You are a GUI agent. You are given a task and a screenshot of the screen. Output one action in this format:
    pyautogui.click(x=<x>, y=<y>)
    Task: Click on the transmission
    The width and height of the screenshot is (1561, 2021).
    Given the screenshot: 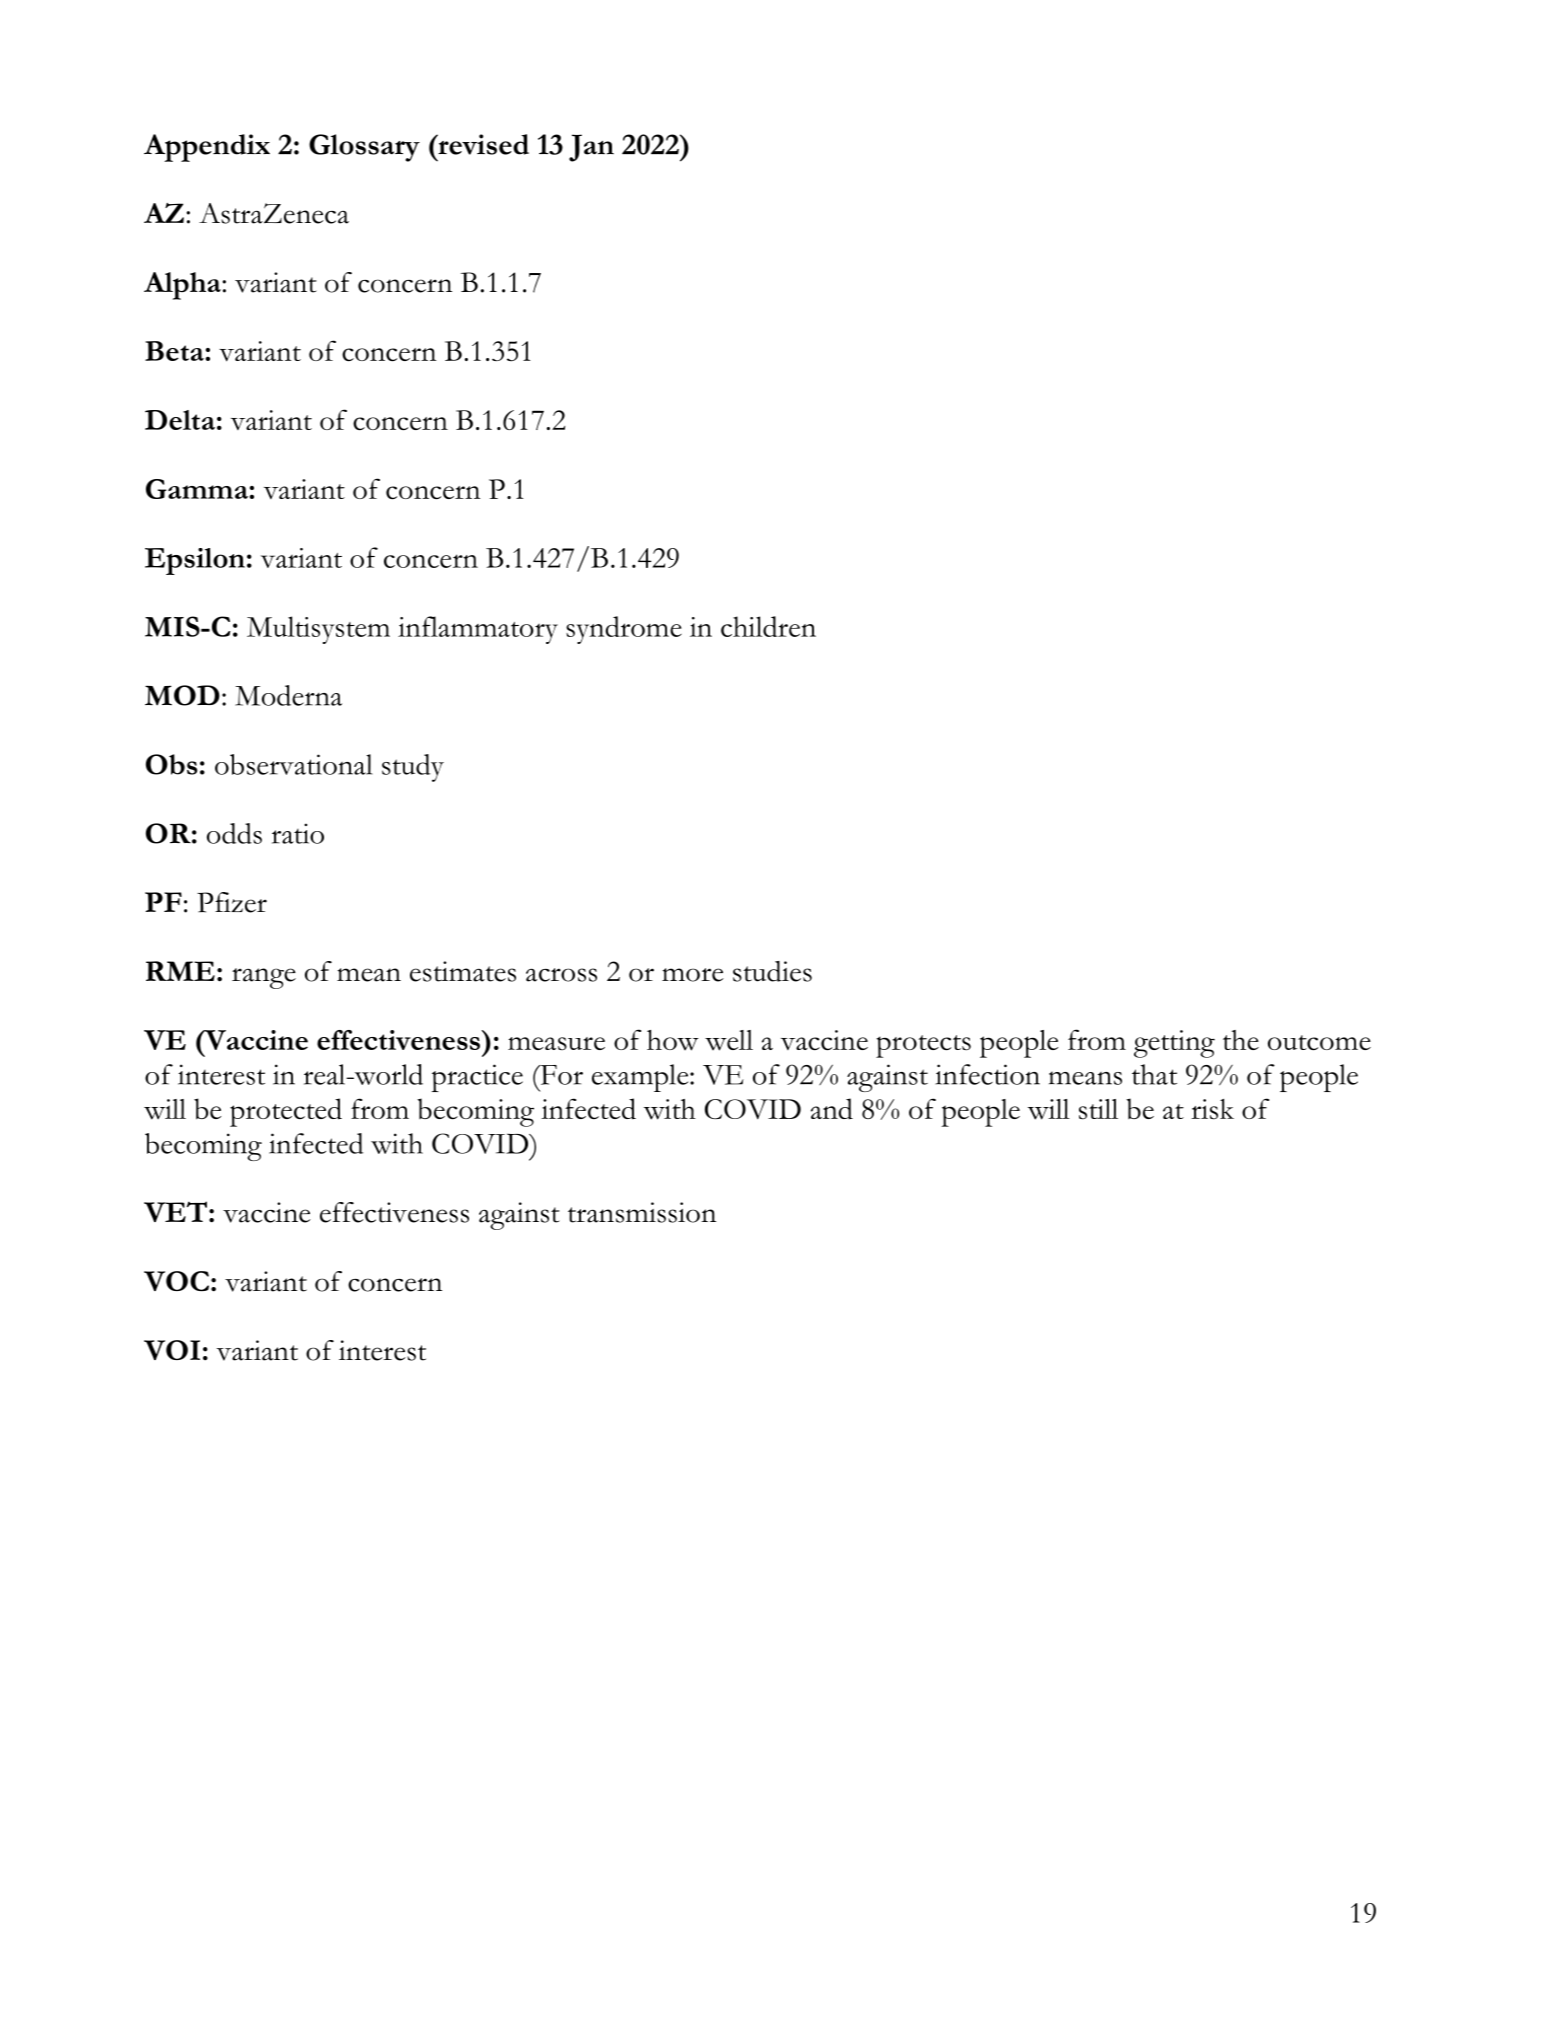 What is the action you would take?
    pyautogui.click(x=642, y=1212)
